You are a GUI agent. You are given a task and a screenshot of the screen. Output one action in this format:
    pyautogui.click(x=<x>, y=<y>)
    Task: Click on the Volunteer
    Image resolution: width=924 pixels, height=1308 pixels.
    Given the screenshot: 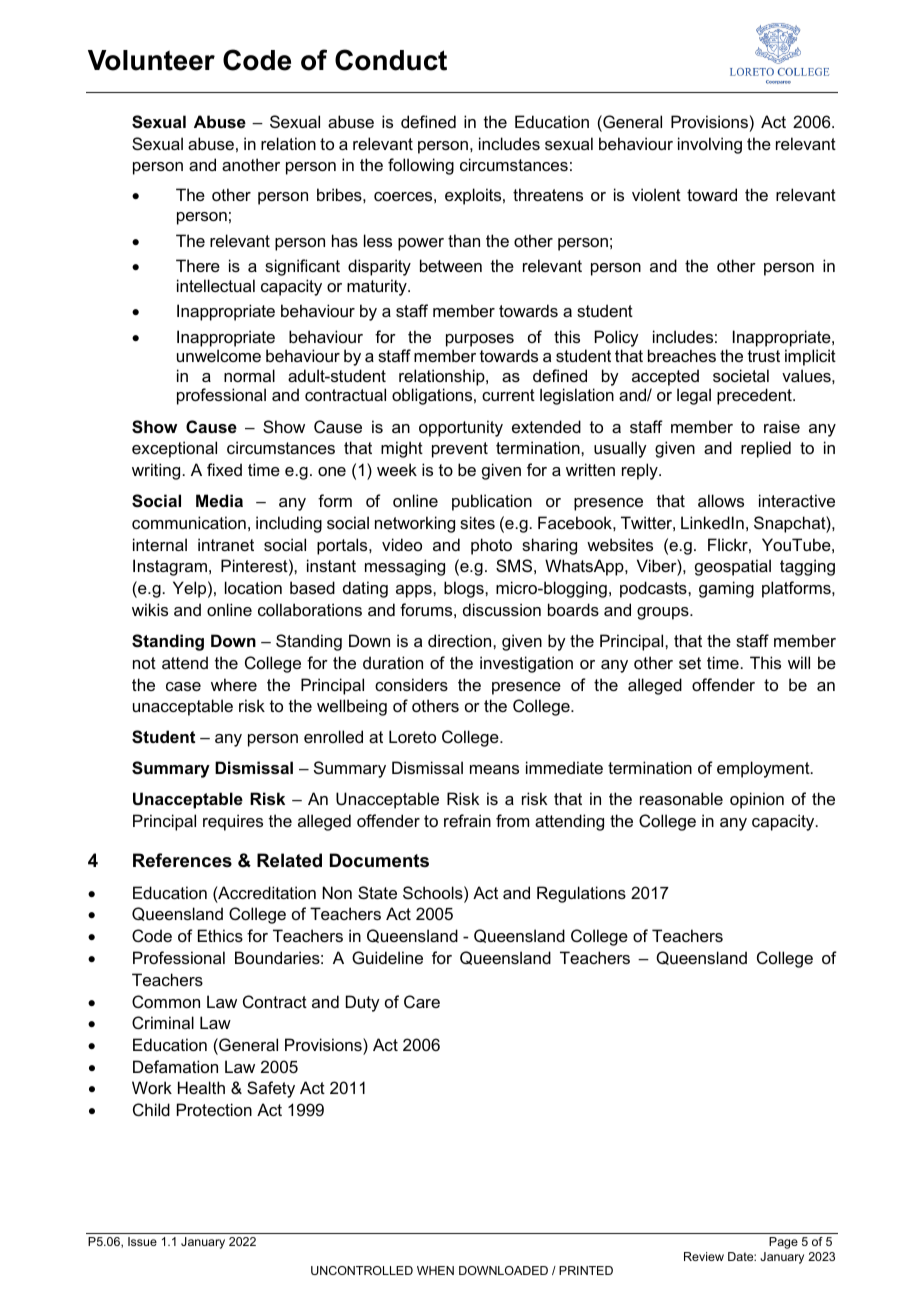 What is the action you would take?
    pyautogui.click(x=151, y=60)
